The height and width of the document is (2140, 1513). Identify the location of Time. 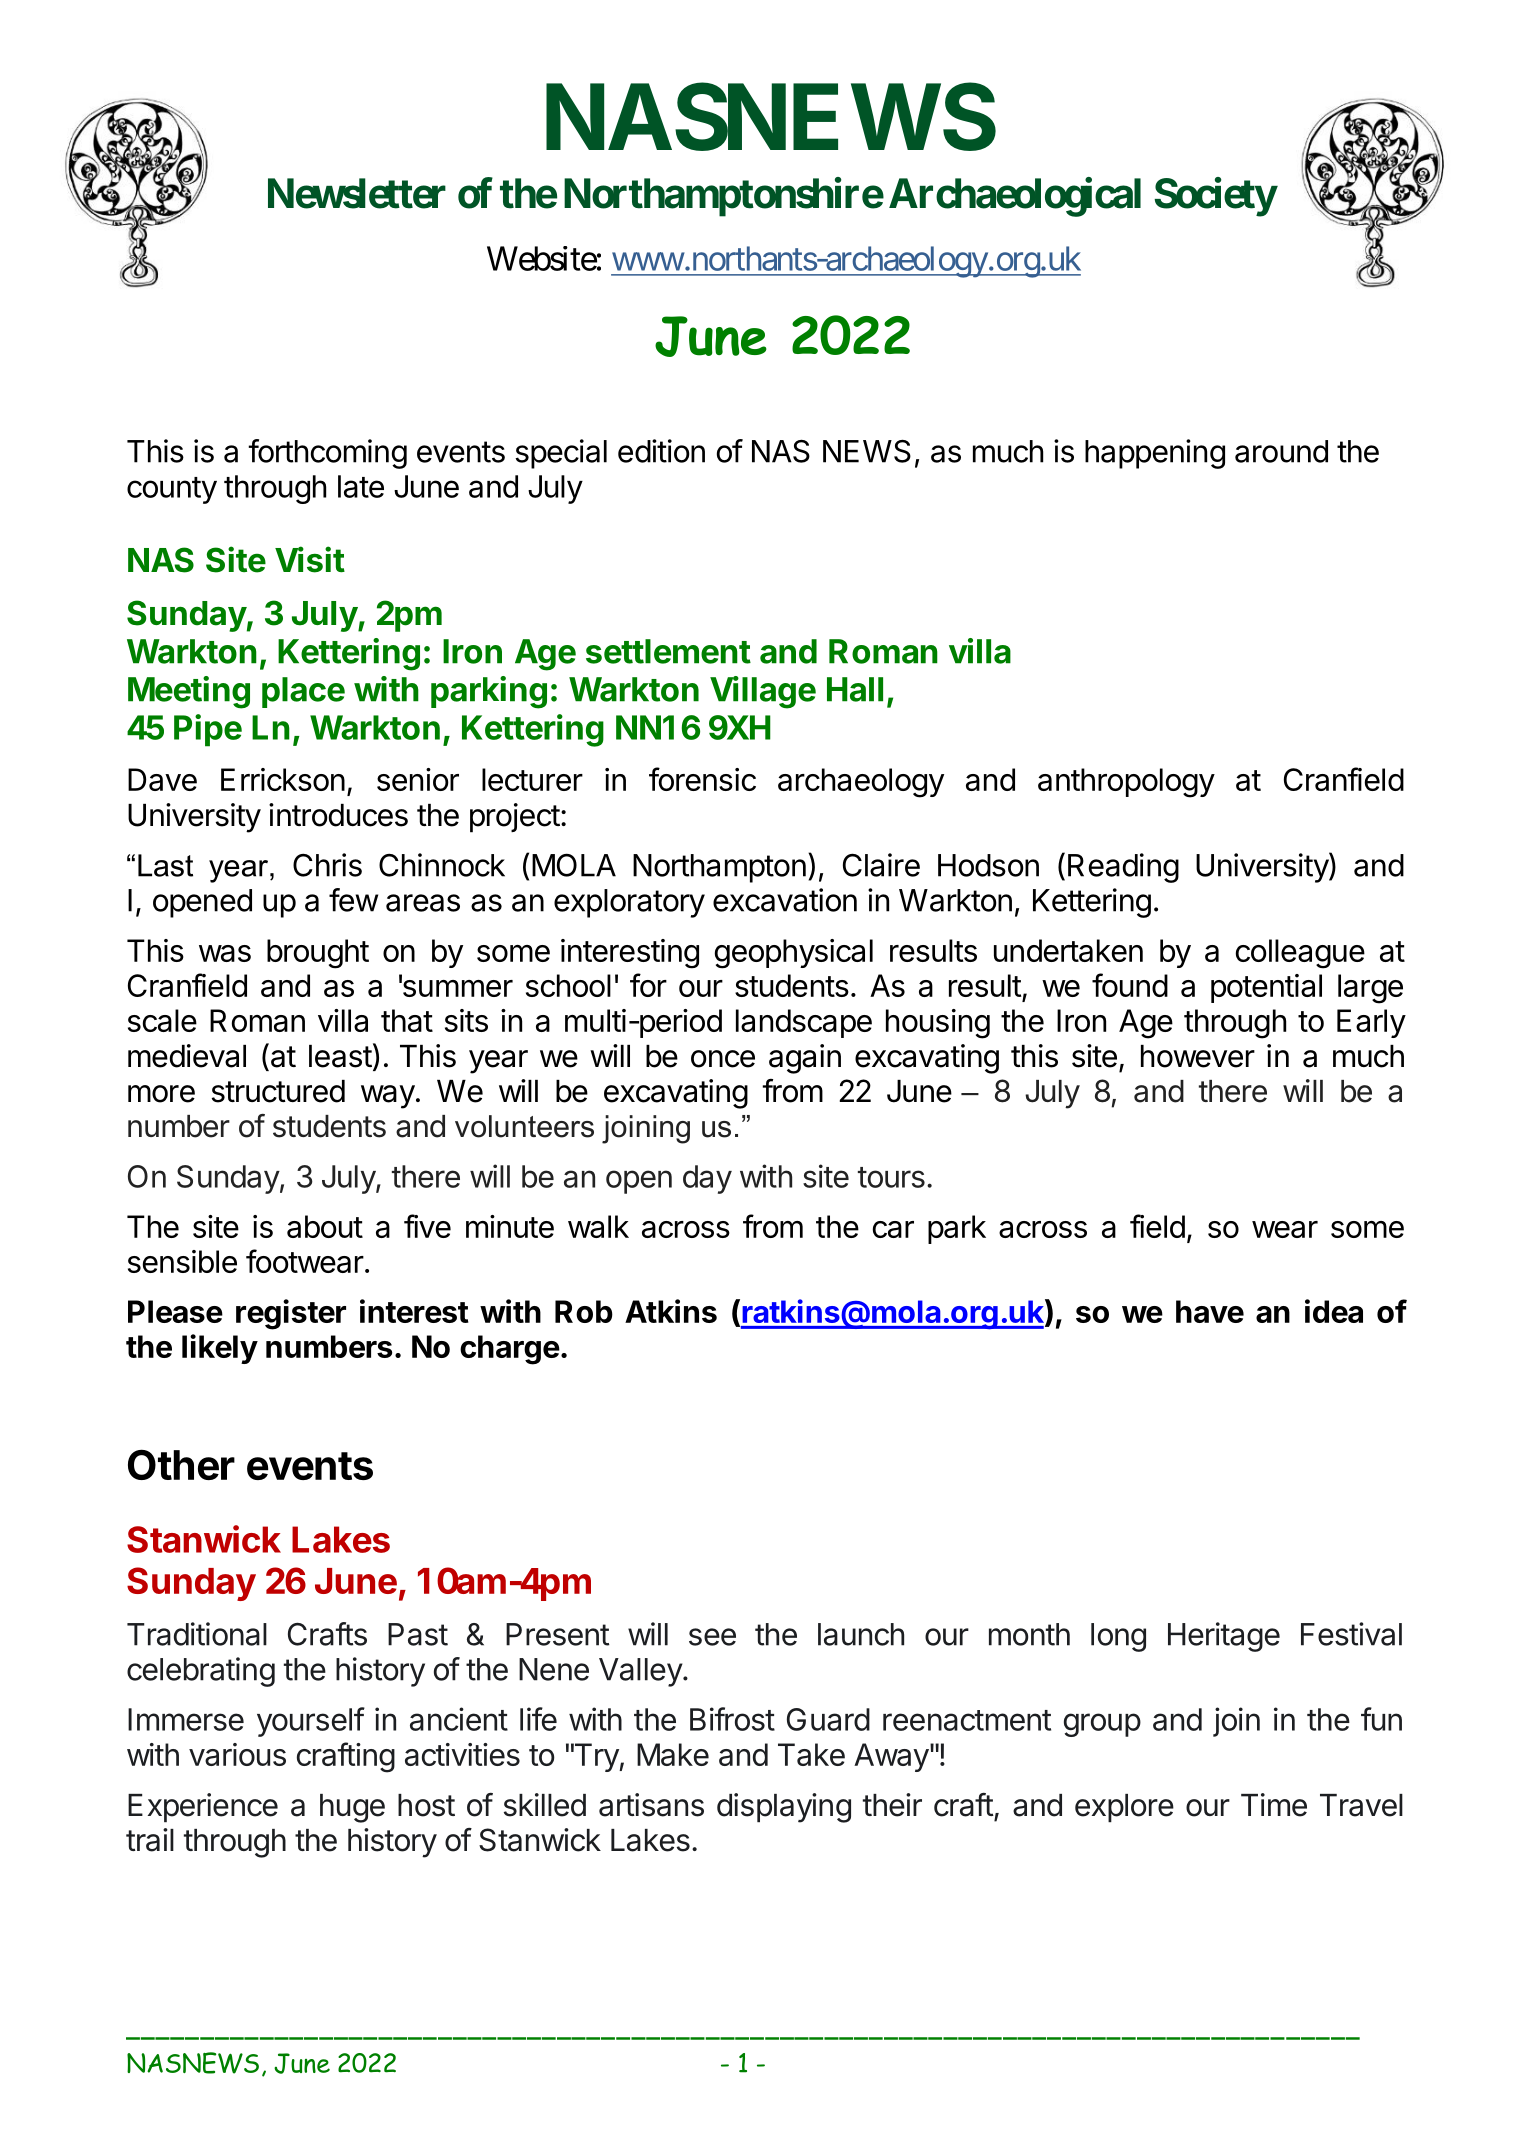
(1274, 1805).
